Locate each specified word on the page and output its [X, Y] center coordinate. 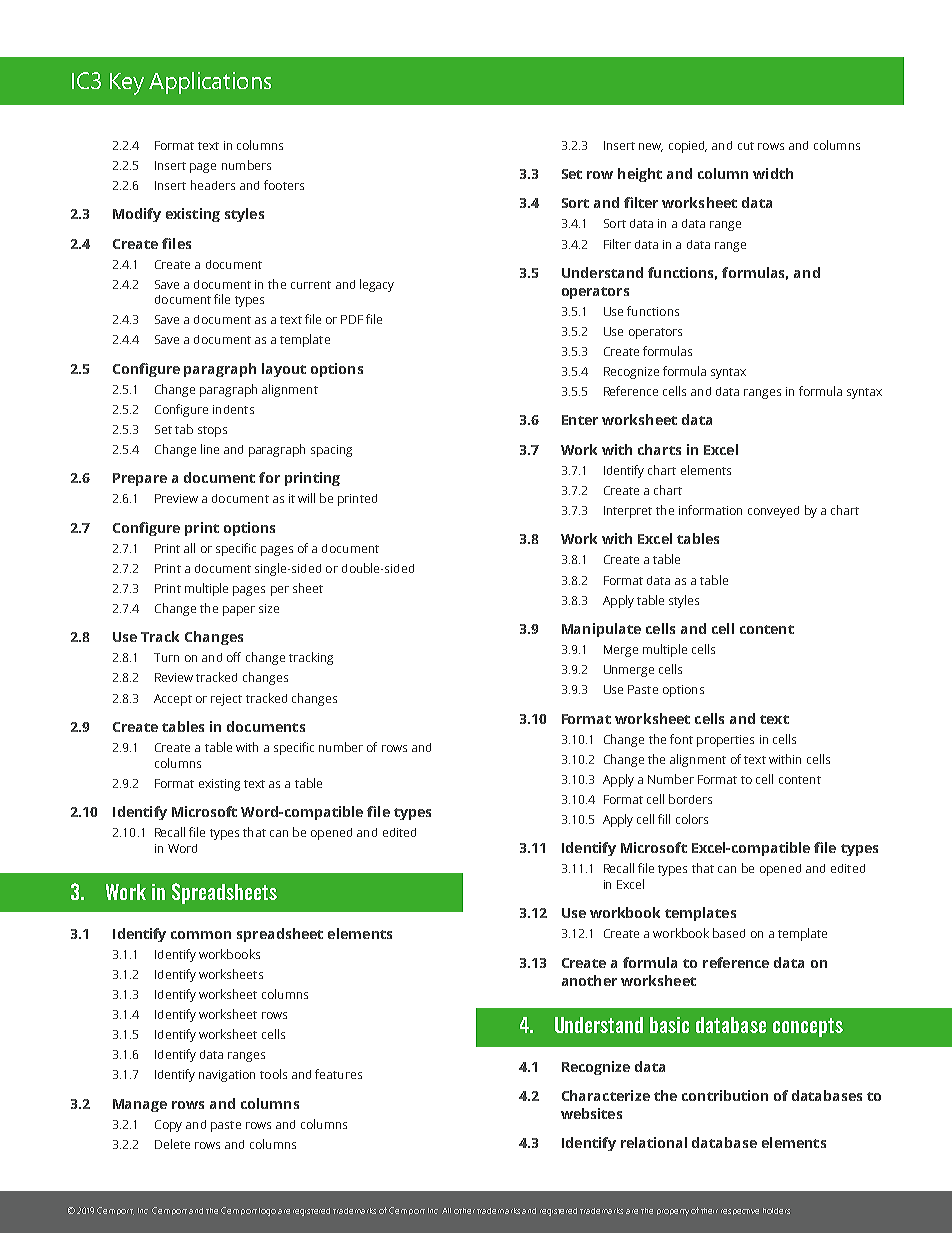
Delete [172, 1144]
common [201, 935]
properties [725, 741]
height [640, 175]
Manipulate [601, 630]
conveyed [773, 512]
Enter [580, 420]
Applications [210, 83]
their [709, 1211]
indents [233, 409]
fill [664, 819]
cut [746, 146]
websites [591, 1113]
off [234, 657]
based [729, 933]
